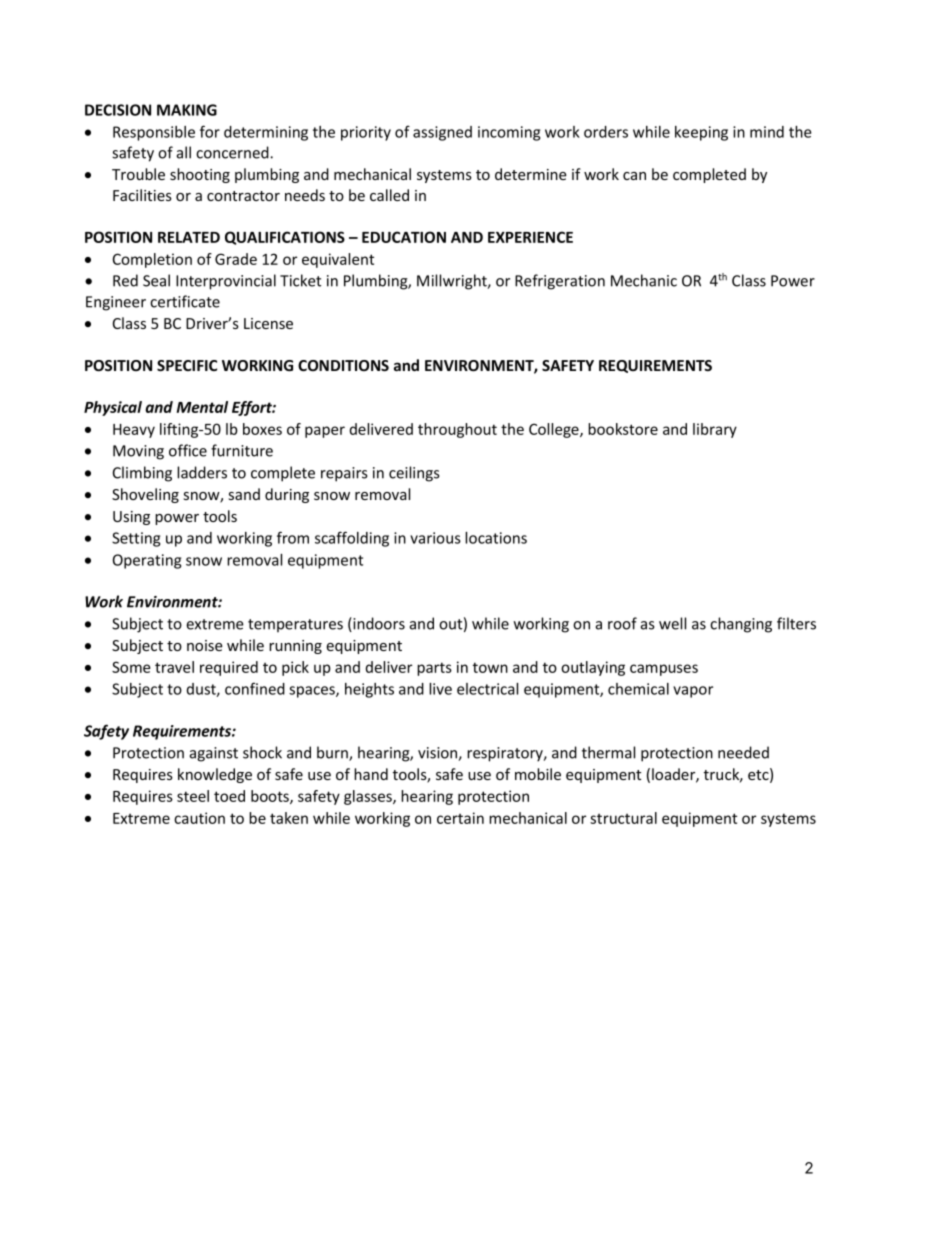 This screenshot has height=1233, width=952. Describe the element at coordinates (442, 133) in the screenshot. I see `assigned` at that location.
